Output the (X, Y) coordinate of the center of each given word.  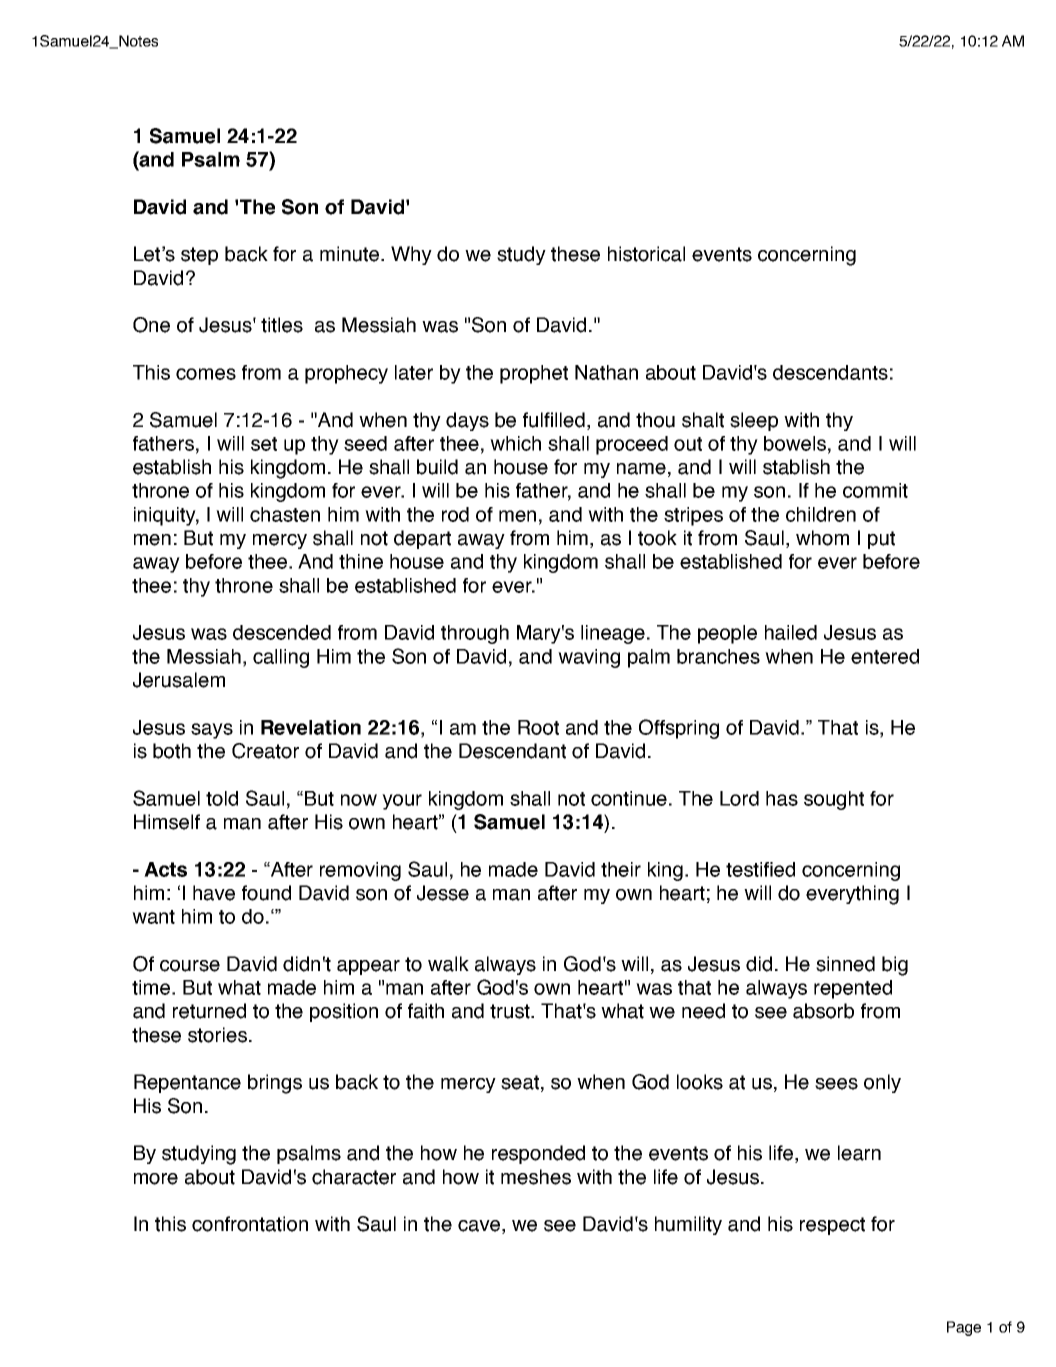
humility (688, 1225)
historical (646, 254)
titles (282, 325)
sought (834, 800)
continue (630, 798)
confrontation (250, 1224)
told (222, 798)
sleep (754, 421)
